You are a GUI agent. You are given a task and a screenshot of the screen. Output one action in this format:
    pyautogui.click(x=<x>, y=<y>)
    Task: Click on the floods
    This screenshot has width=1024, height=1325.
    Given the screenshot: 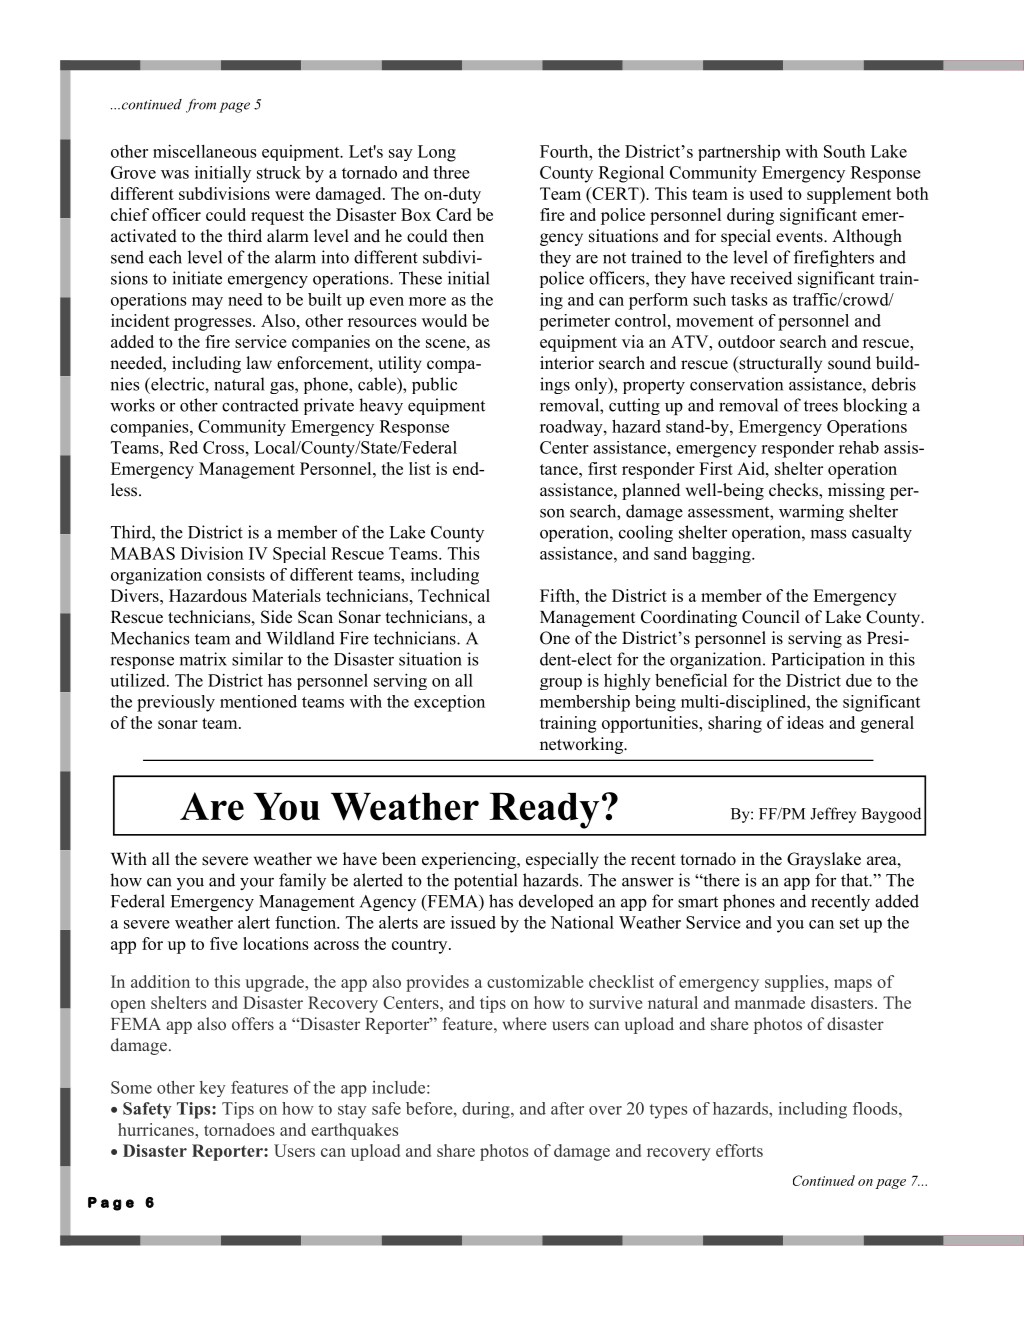 What is the action you would take?
    pyautogui.click(x=876, y=1108)
